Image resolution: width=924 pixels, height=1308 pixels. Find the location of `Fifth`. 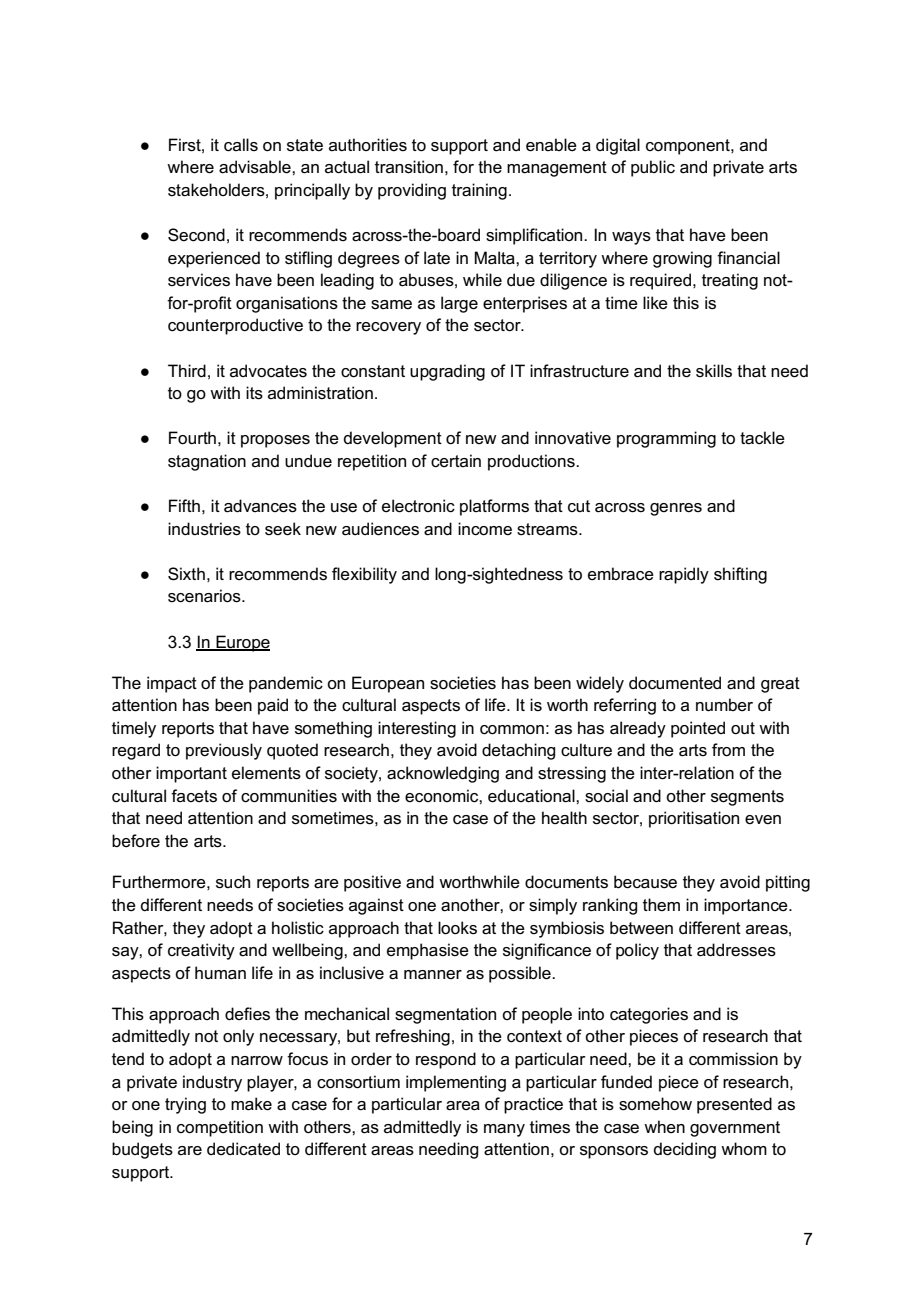

Fifth is located at coordinates (184, 505).
